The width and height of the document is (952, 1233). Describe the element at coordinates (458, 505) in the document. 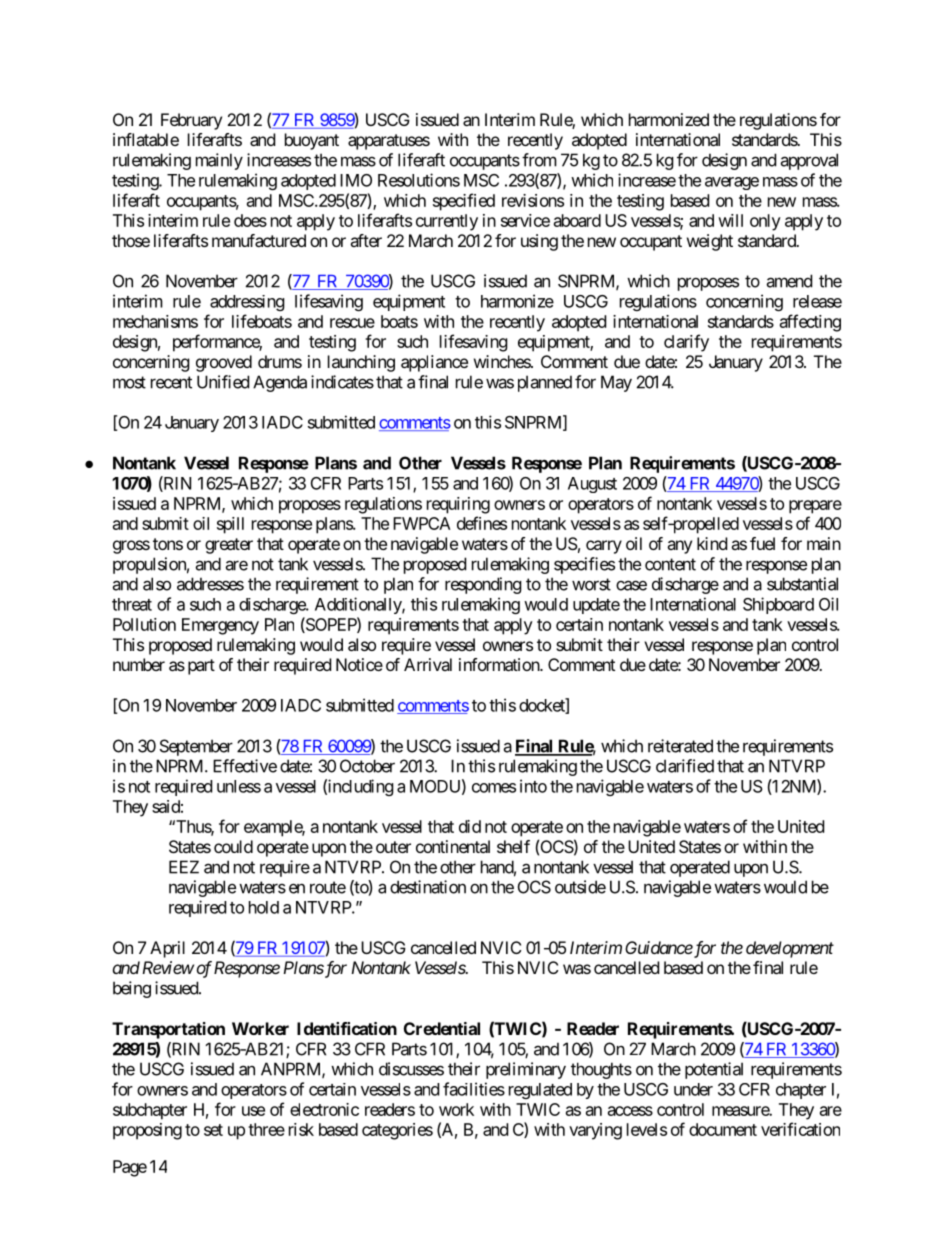

I see `requiring` at that location.
